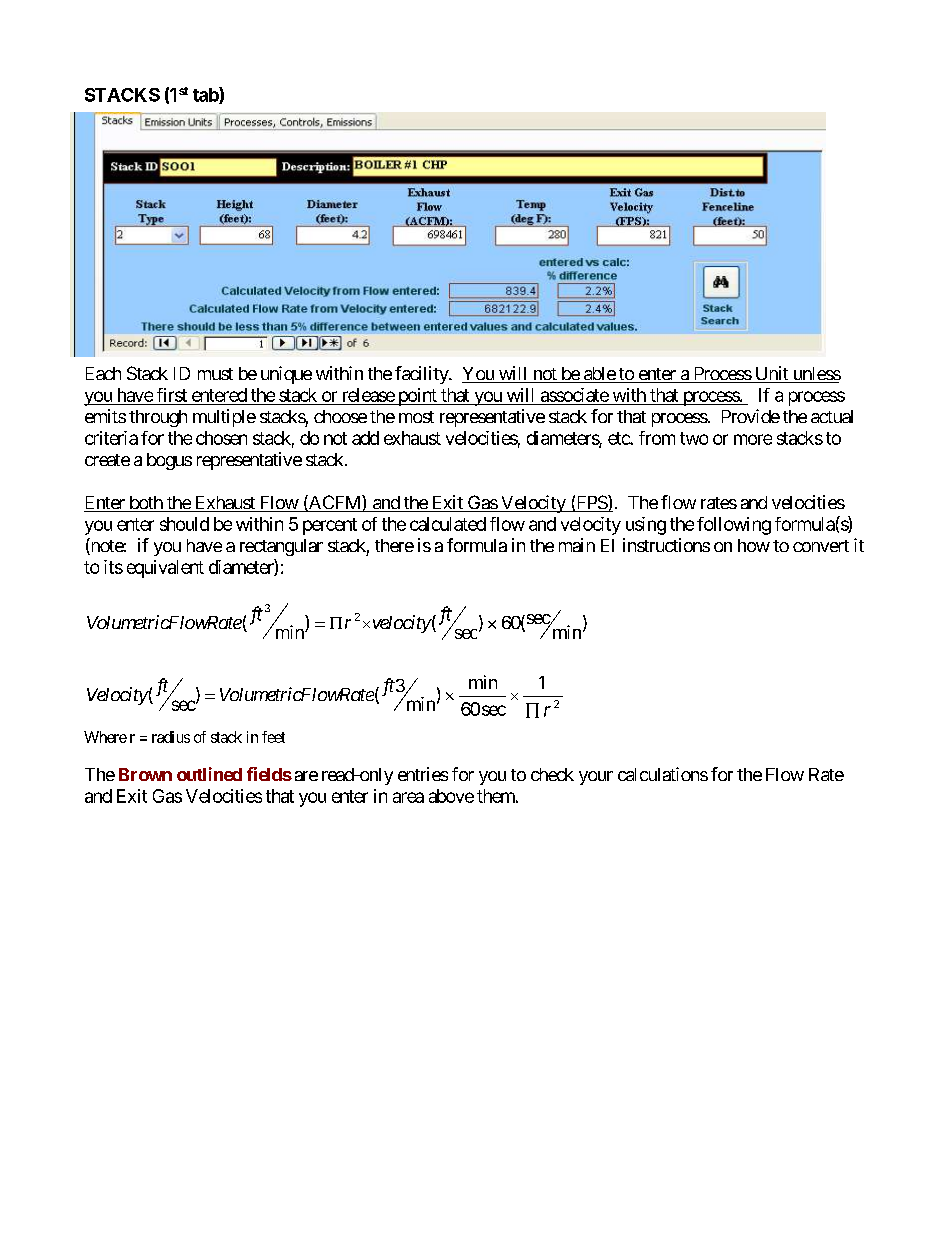 This page has height=1233, width=952. I want to click on most, so click(416, 417).
